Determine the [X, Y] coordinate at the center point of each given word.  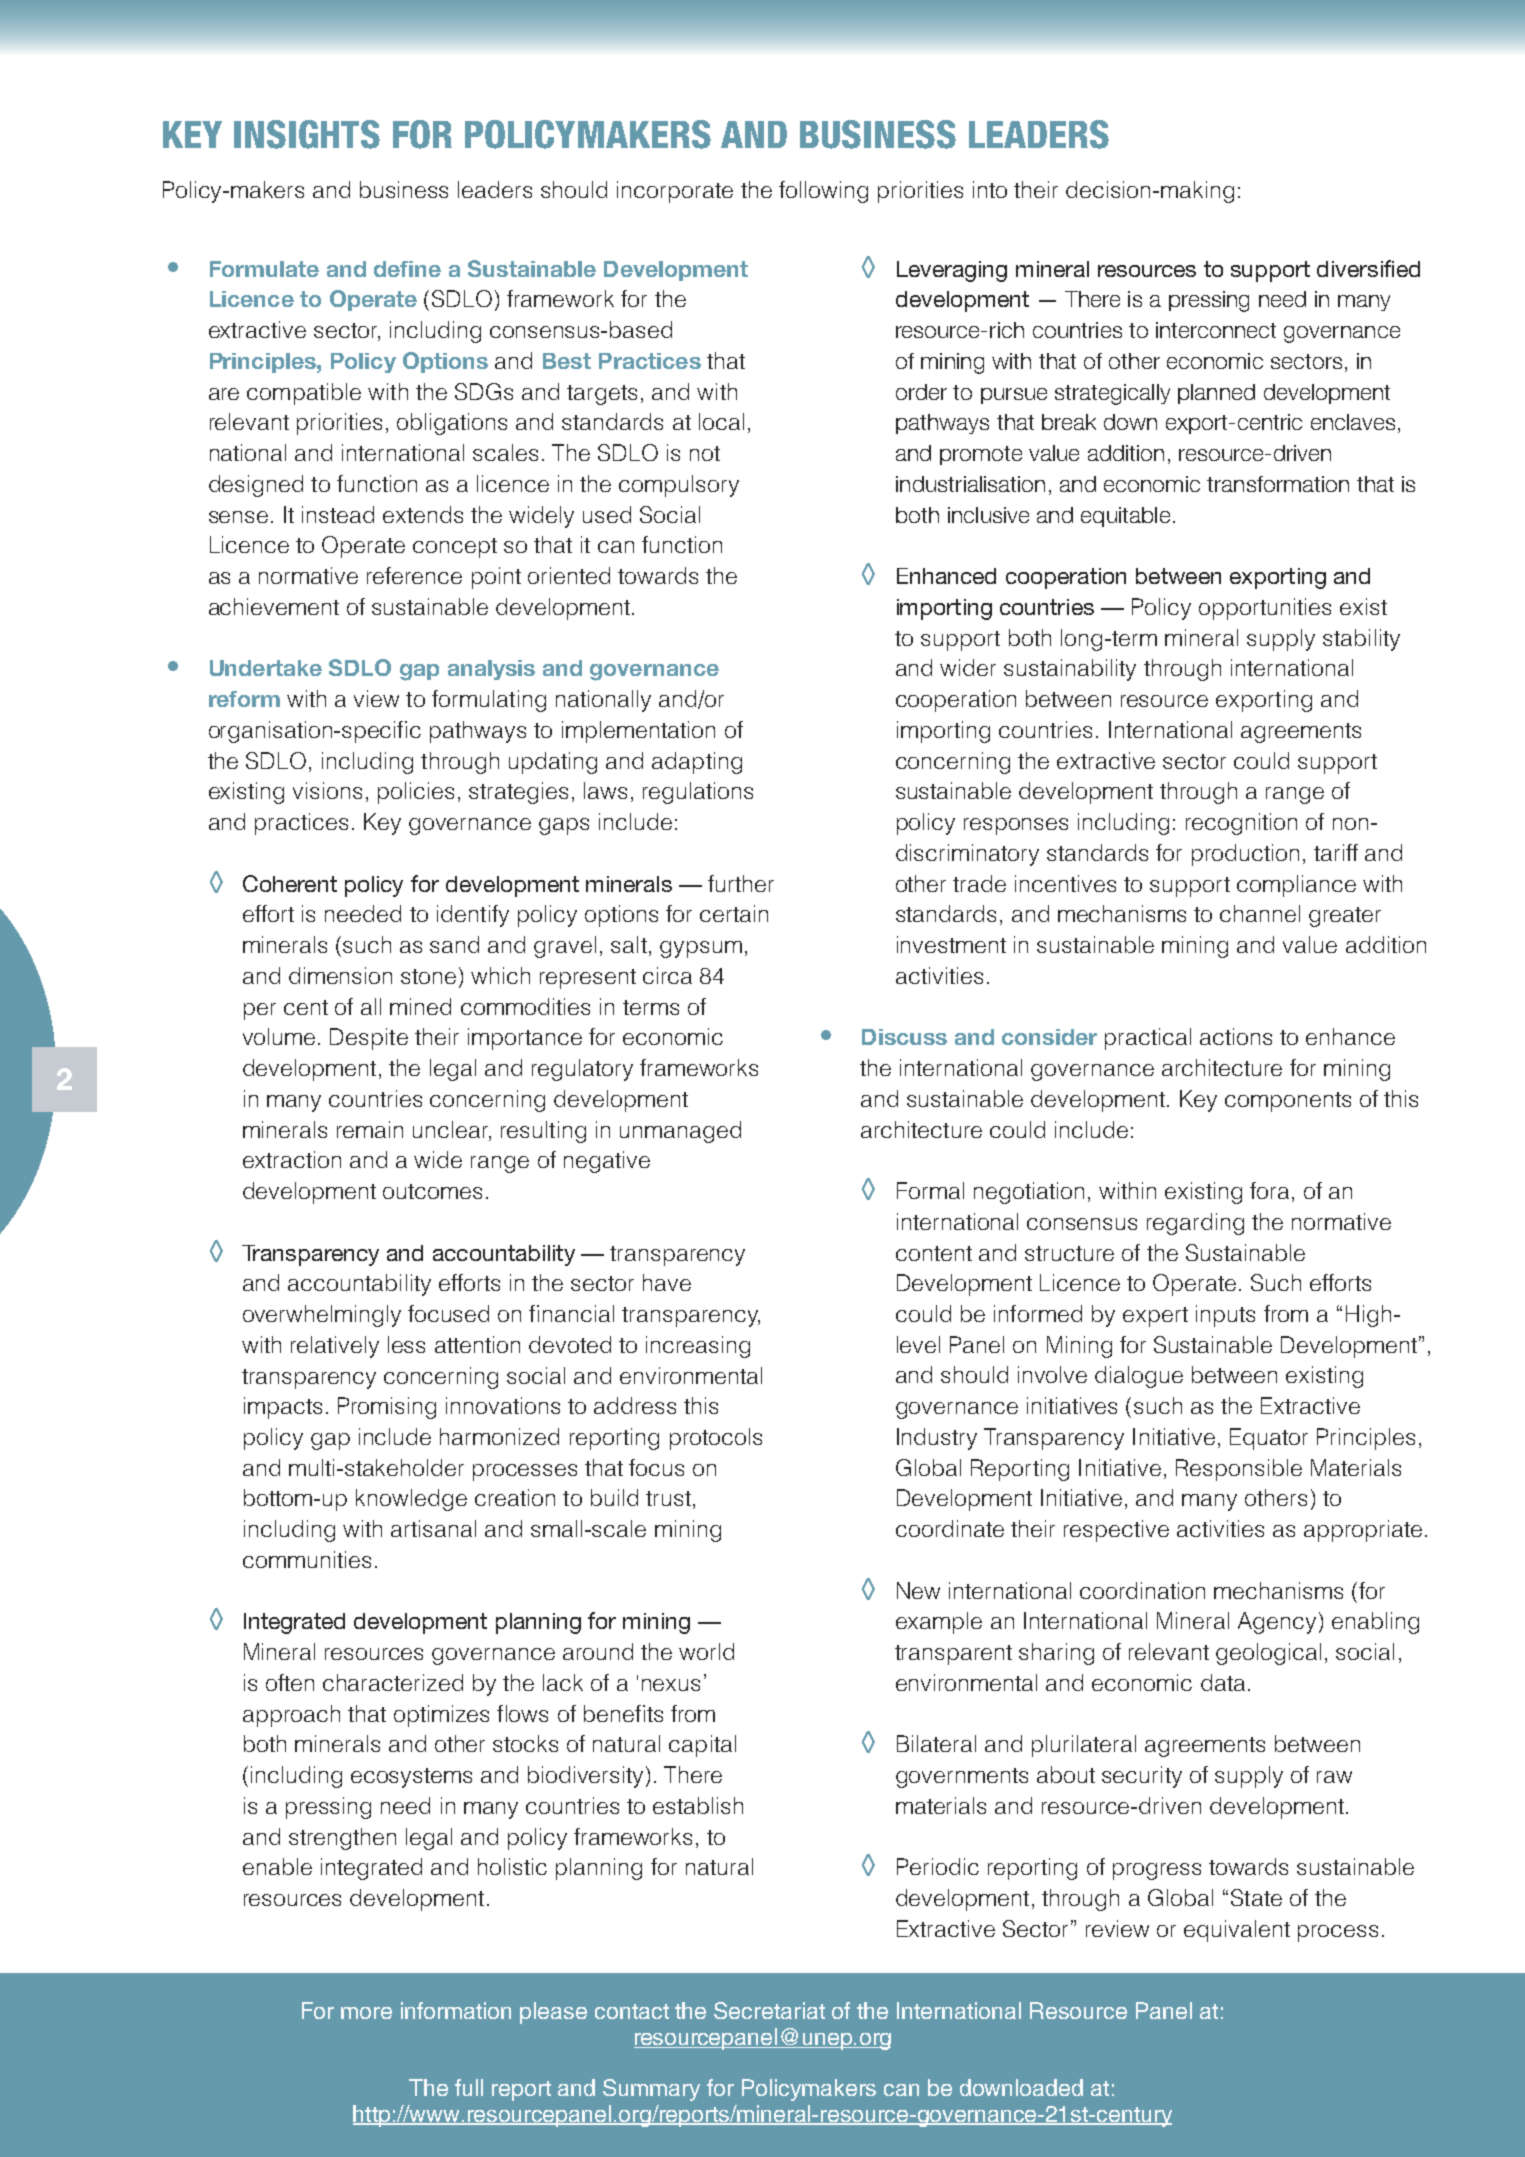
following [823, 192]
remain [370, 1129]
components [1288, 1102]
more [366, 2013]
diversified [1368, 268]
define [407, 269]
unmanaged [680, 1132]
